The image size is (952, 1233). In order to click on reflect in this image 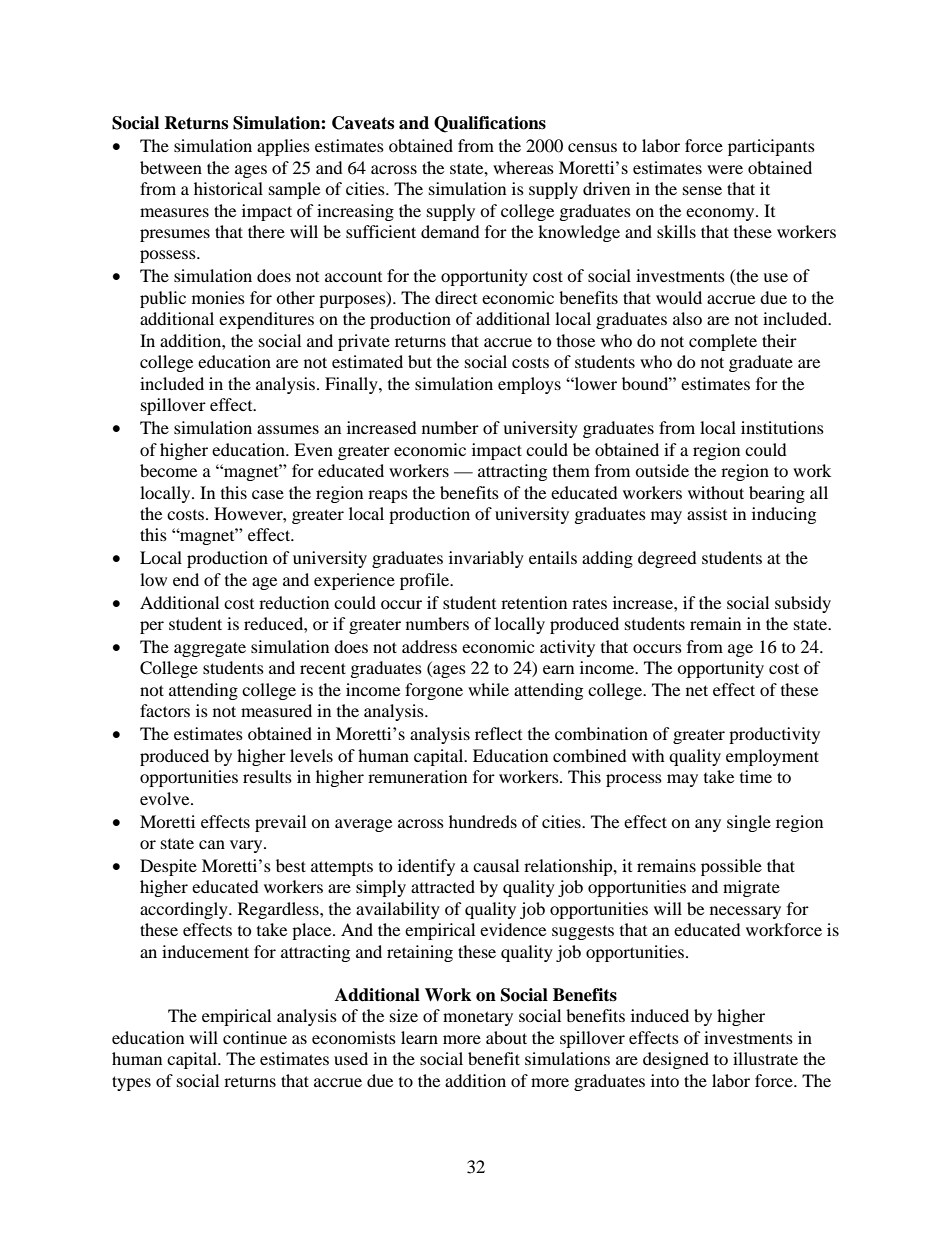, I will do `click(498, 733)`.
